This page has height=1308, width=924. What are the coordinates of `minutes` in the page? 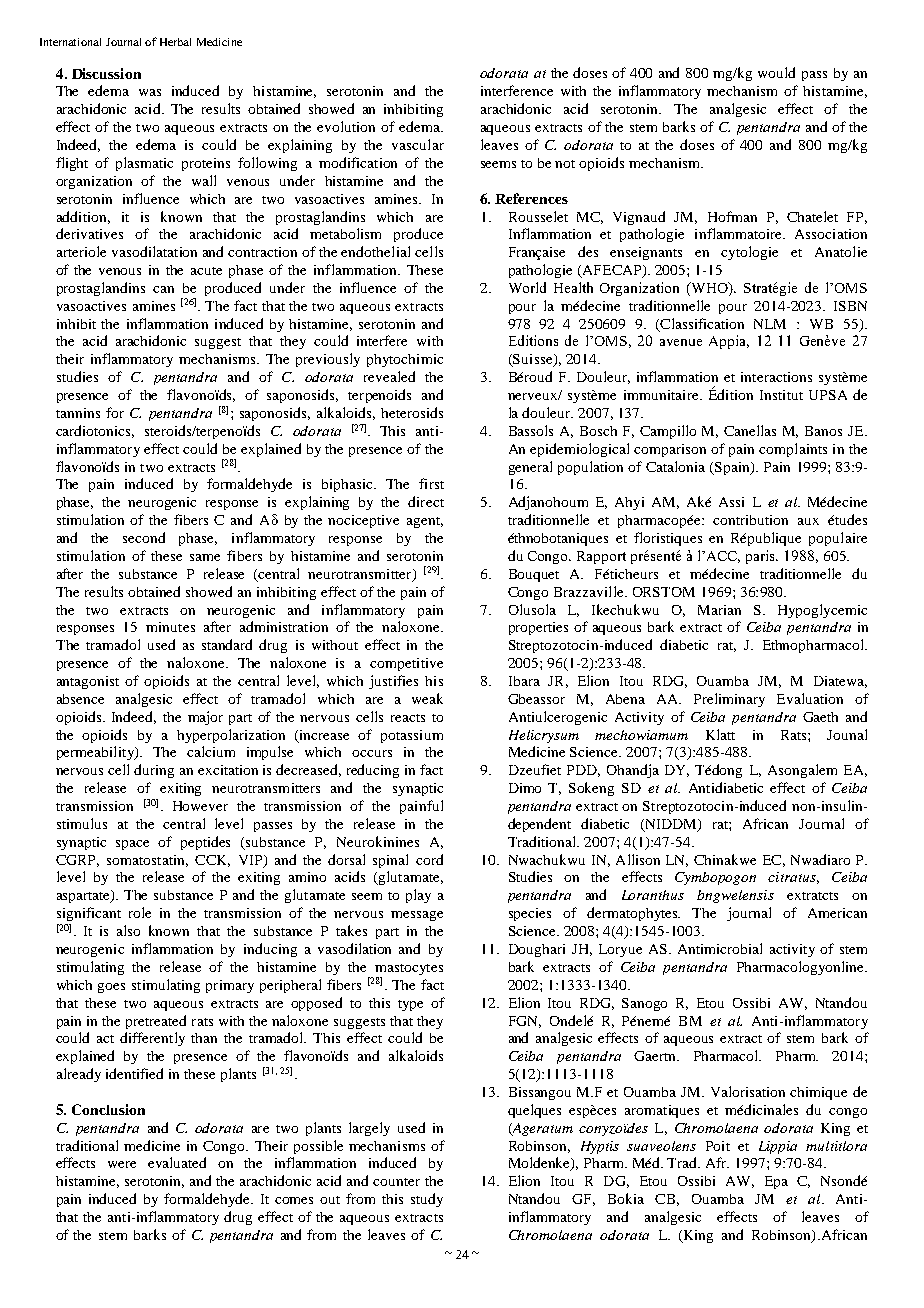 It's located at (170, 627).
